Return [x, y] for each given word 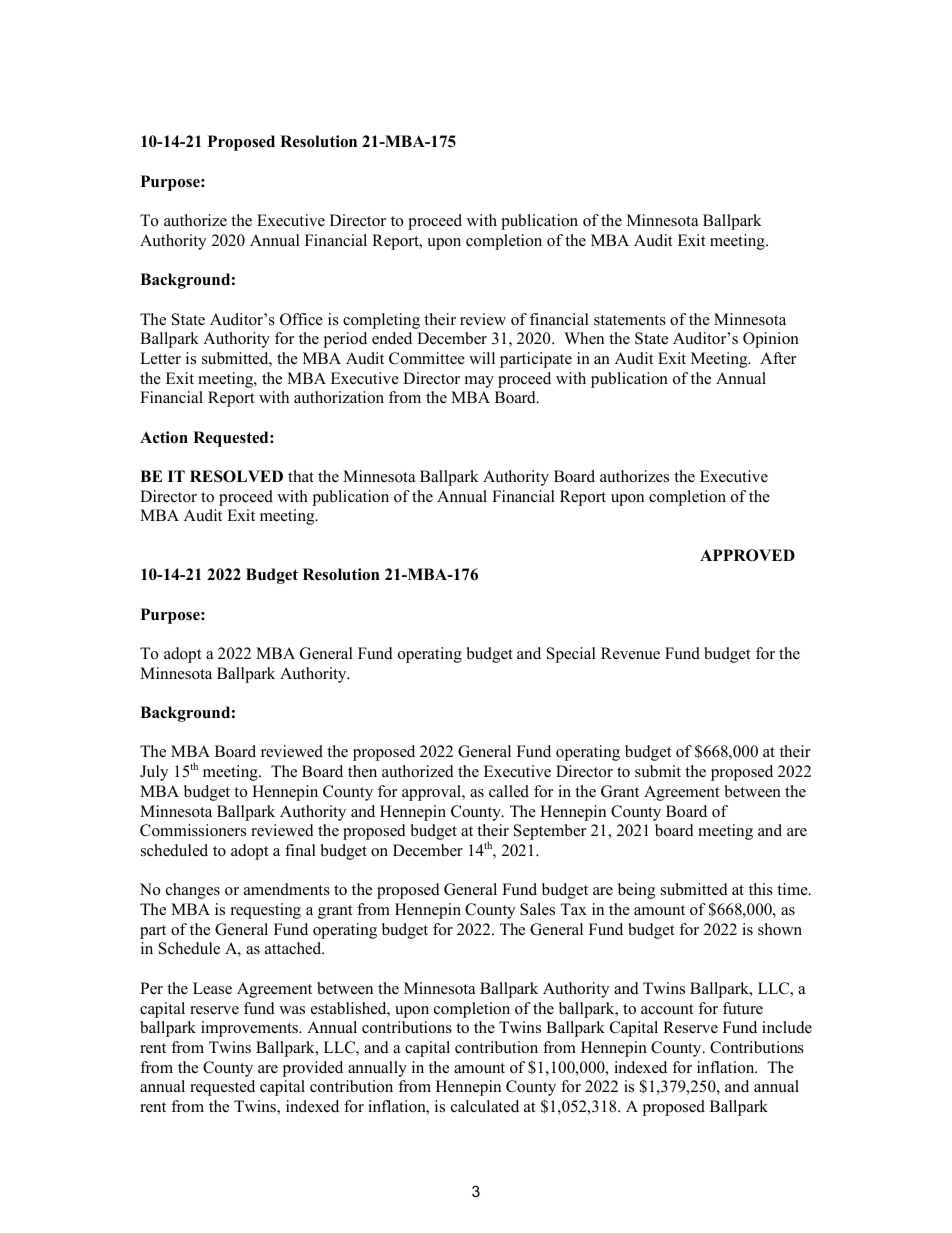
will [482, 358]
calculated [485, 1106]
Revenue [630, 653]
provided [312, 1069]
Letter [160, 358]
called [509, 791]
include [787, 1027]
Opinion [771, 340]
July [154, 773]
